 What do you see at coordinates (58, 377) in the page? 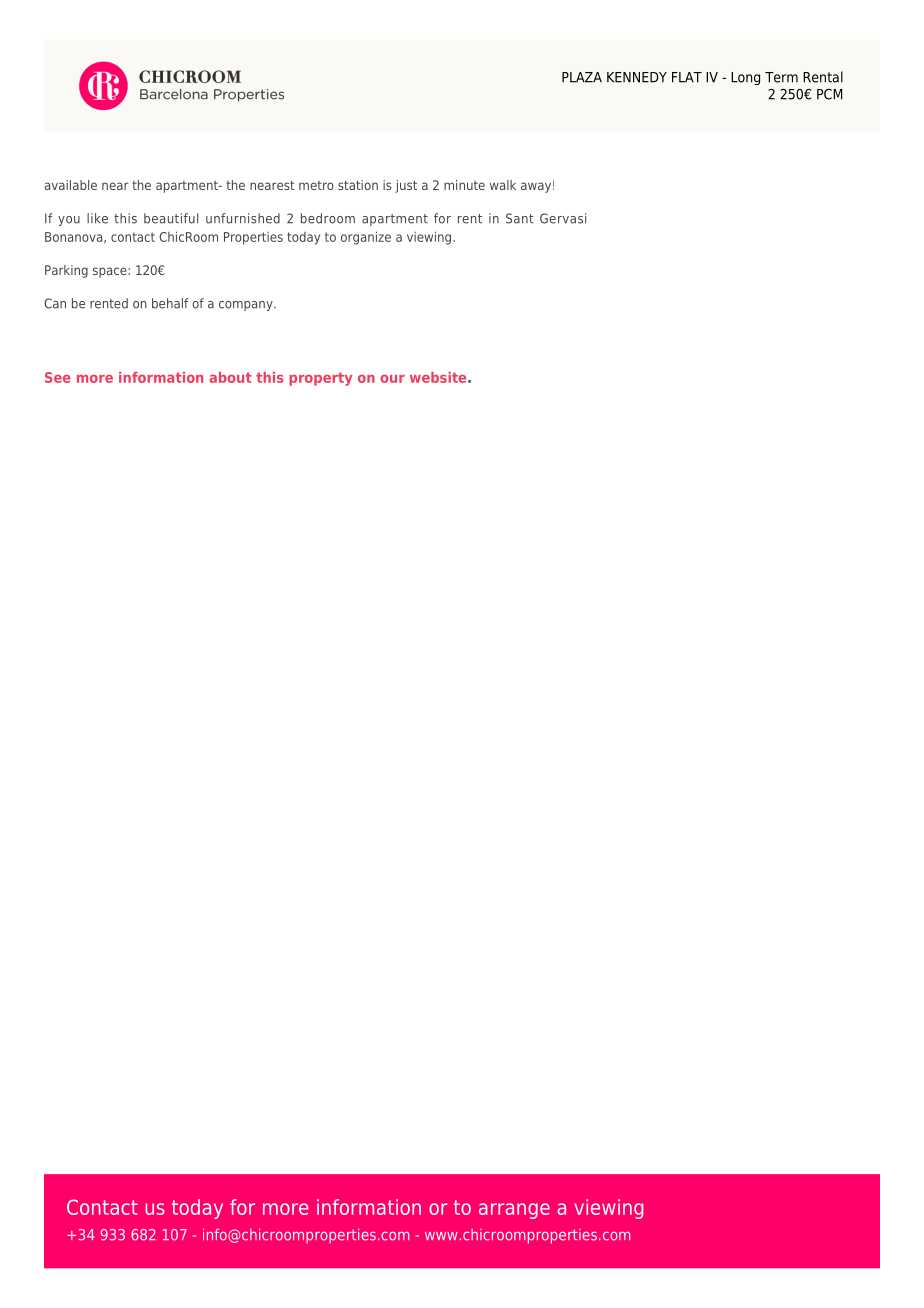
I see `See` at bounding box center [58, 377].
